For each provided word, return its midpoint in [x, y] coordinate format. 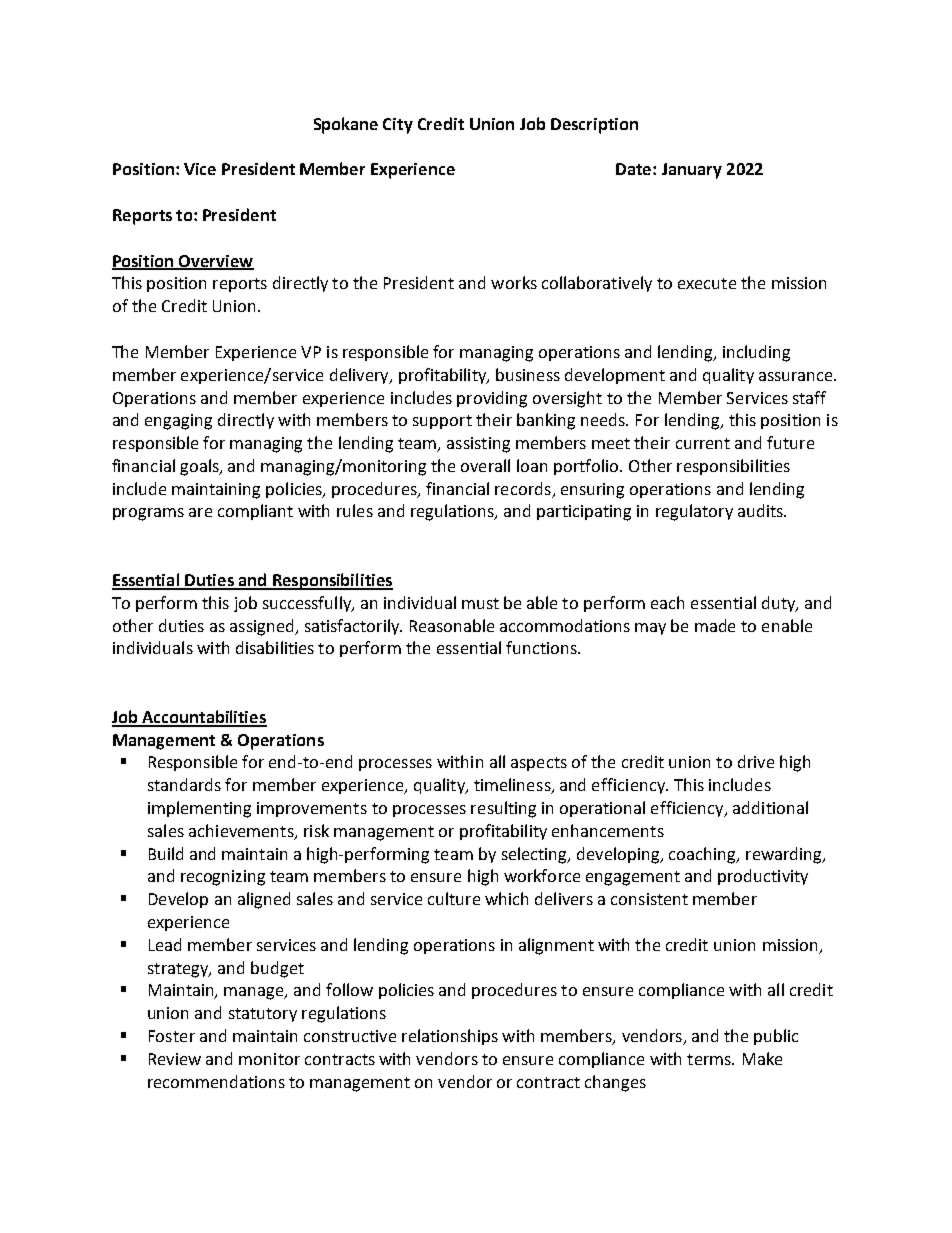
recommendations [216, 1081]
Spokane [346, 125]
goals [200, 467]
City [398, 126]
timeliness [513, 786]
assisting [478, 445]
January [692, 171]
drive [756, 761]
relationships [450, 1037]
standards [184, 784]
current [703, 443]
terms [710, 1059]
